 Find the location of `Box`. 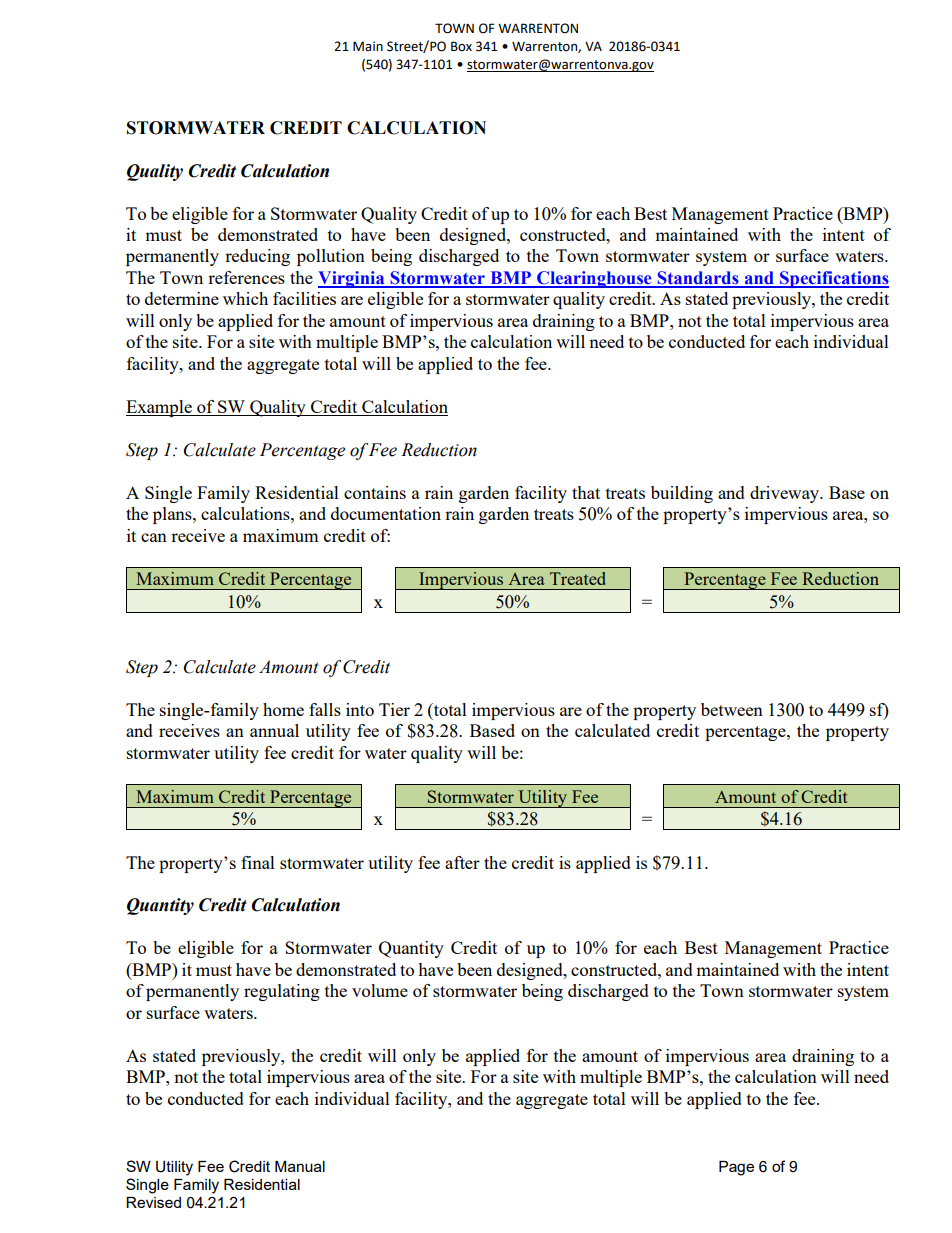

Box is located at coordinates (461, 46).
